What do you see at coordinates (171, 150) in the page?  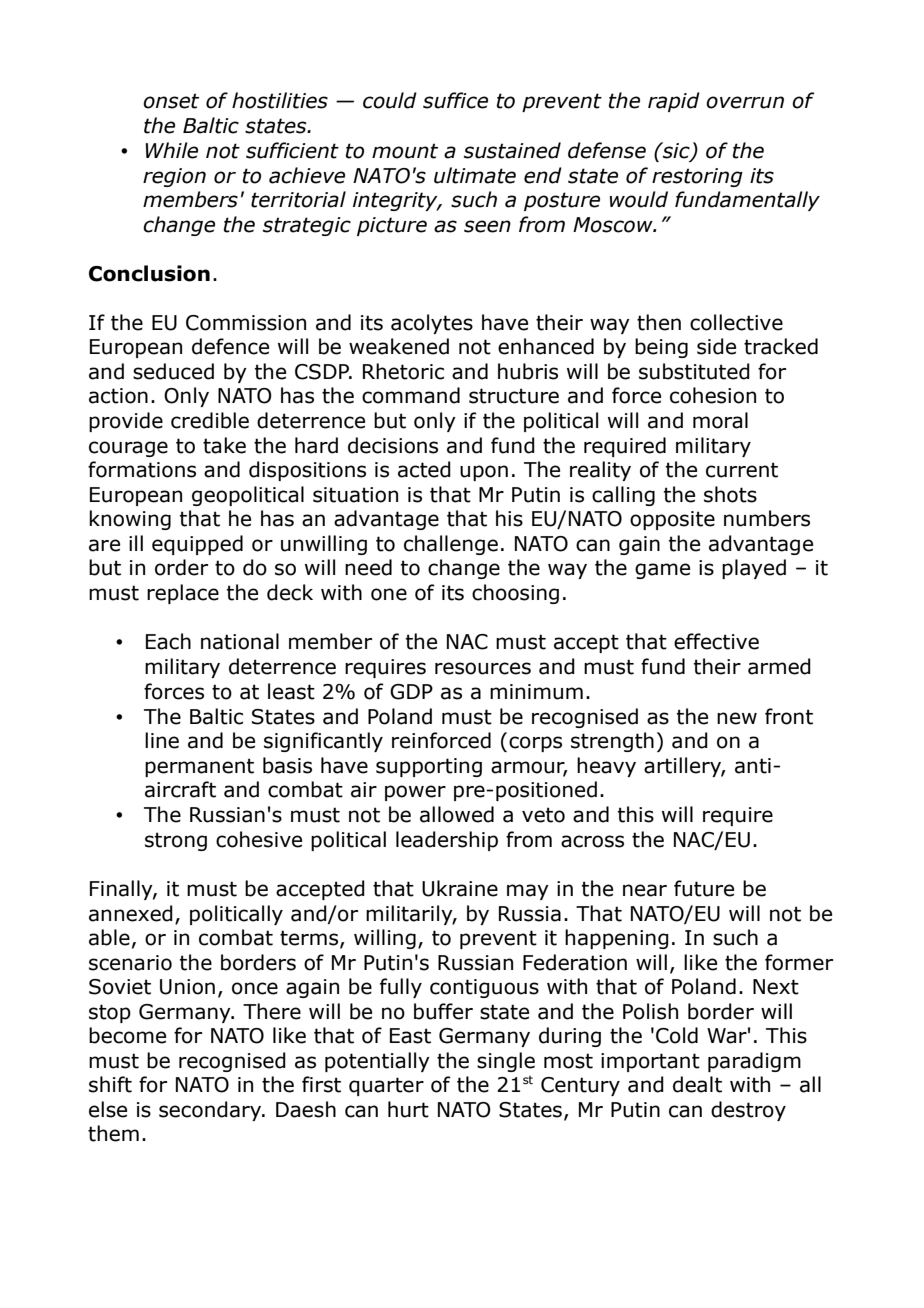 I see `While` at bounding box center [171, 150].
